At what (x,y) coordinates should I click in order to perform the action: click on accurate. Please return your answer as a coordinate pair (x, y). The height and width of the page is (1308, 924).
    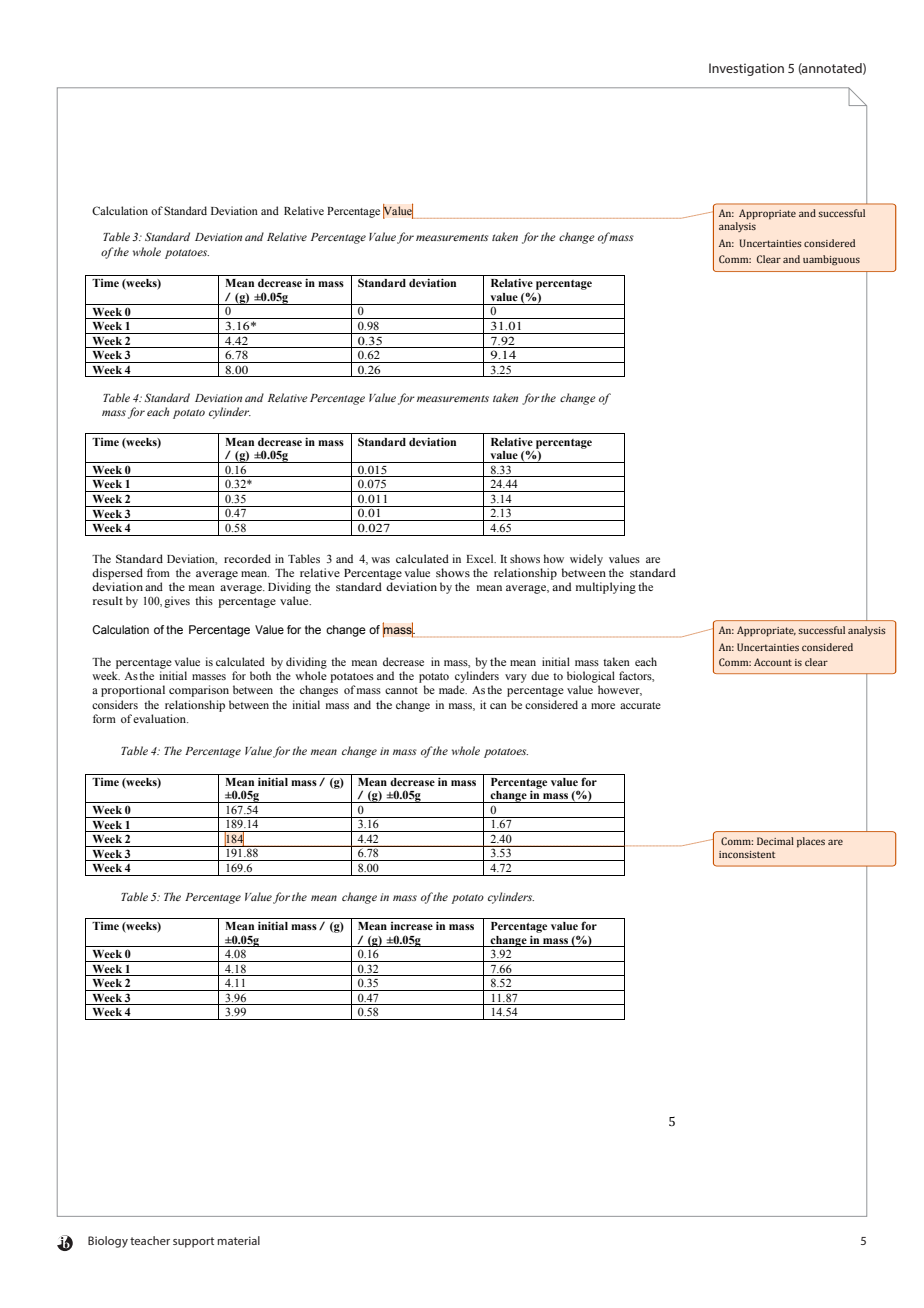
    Looking at the image, I should click on (640, 705).
